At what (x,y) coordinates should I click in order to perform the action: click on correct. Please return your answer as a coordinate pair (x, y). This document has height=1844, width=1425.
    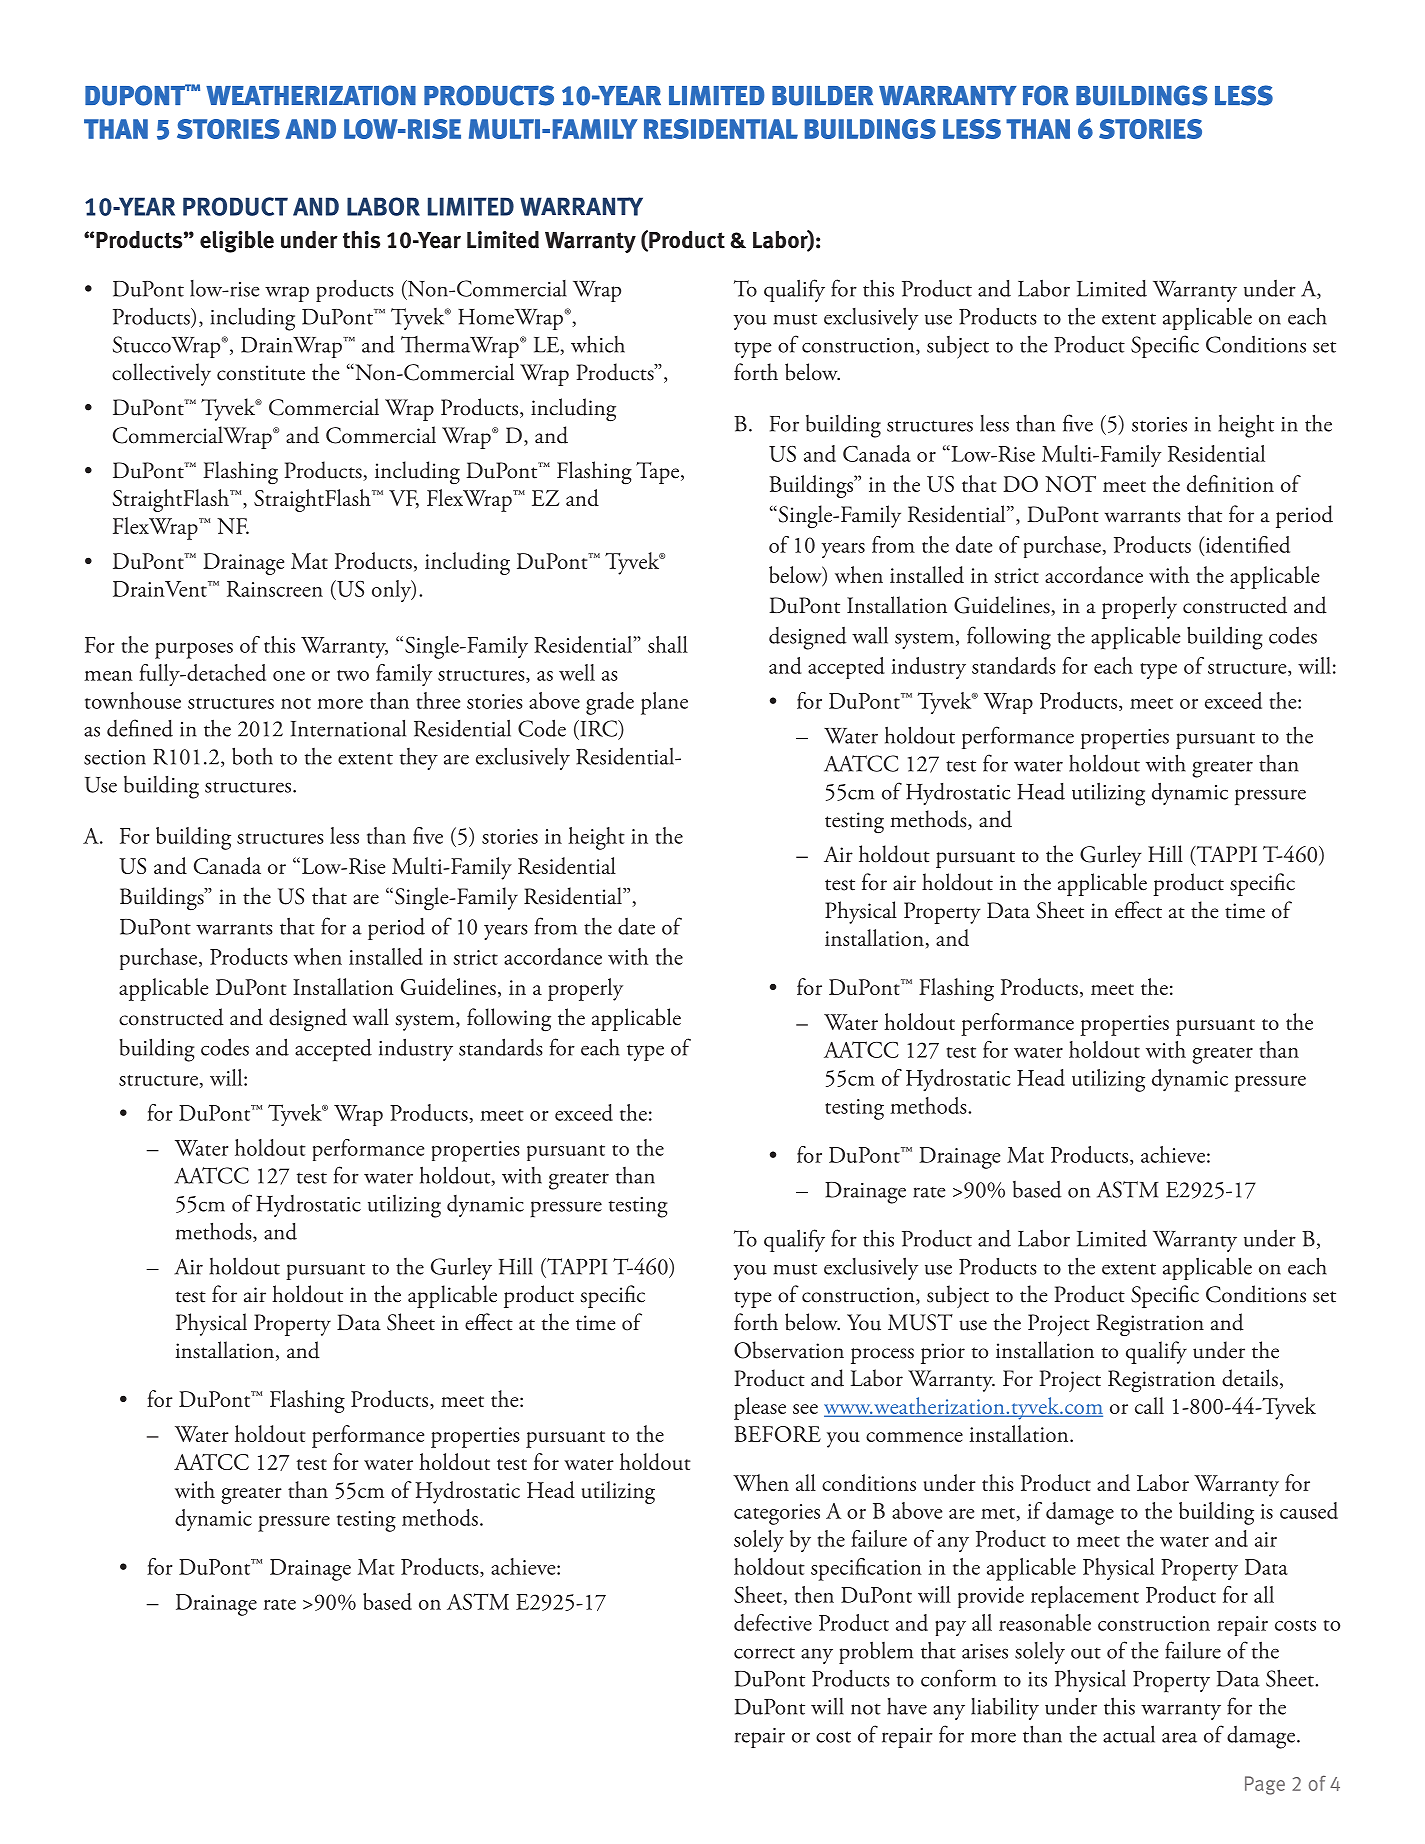
    Looking at the image, I should click on (764, 1653).
